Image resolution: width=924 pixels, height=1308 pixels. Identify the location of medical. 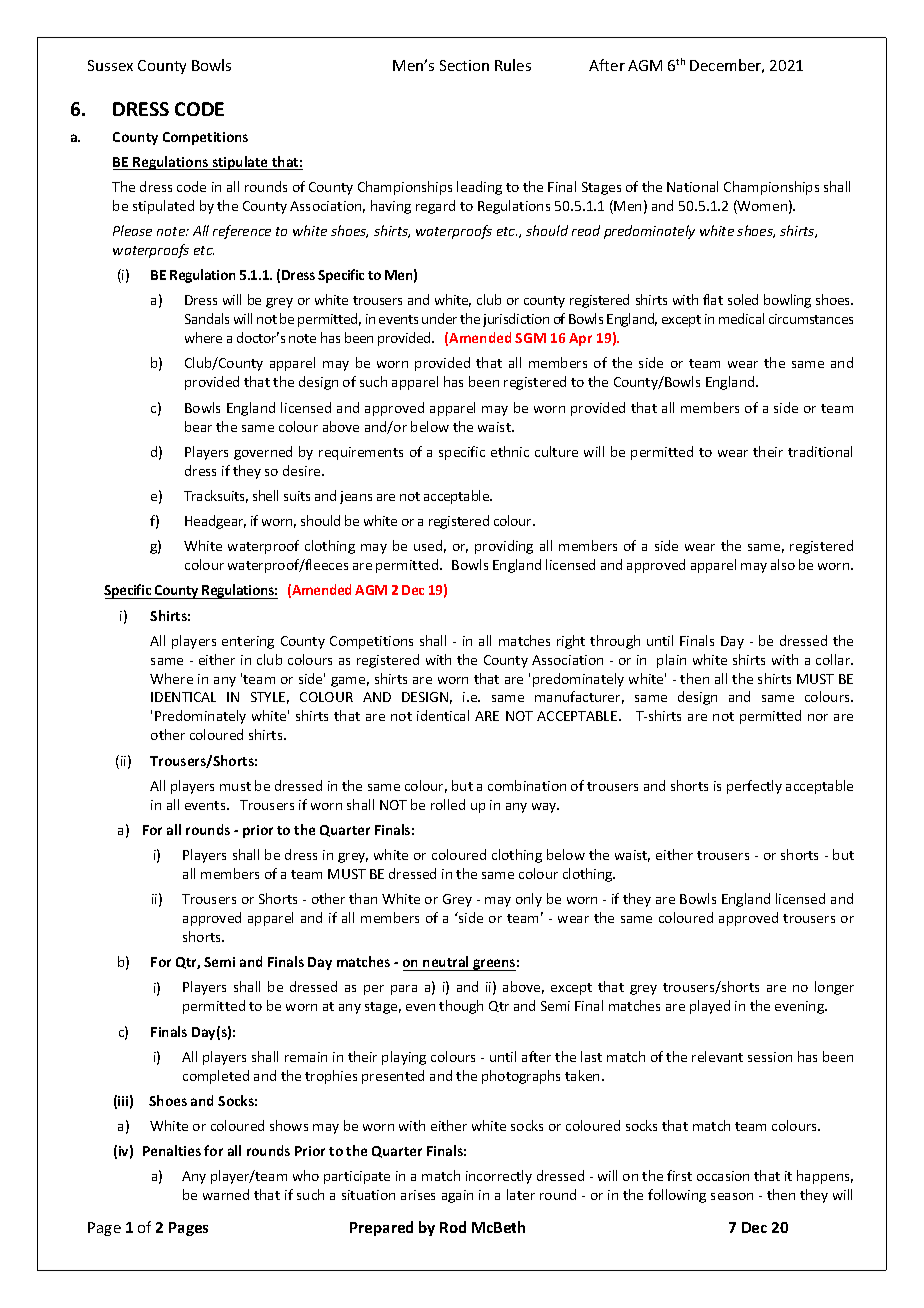
(741, 318).
